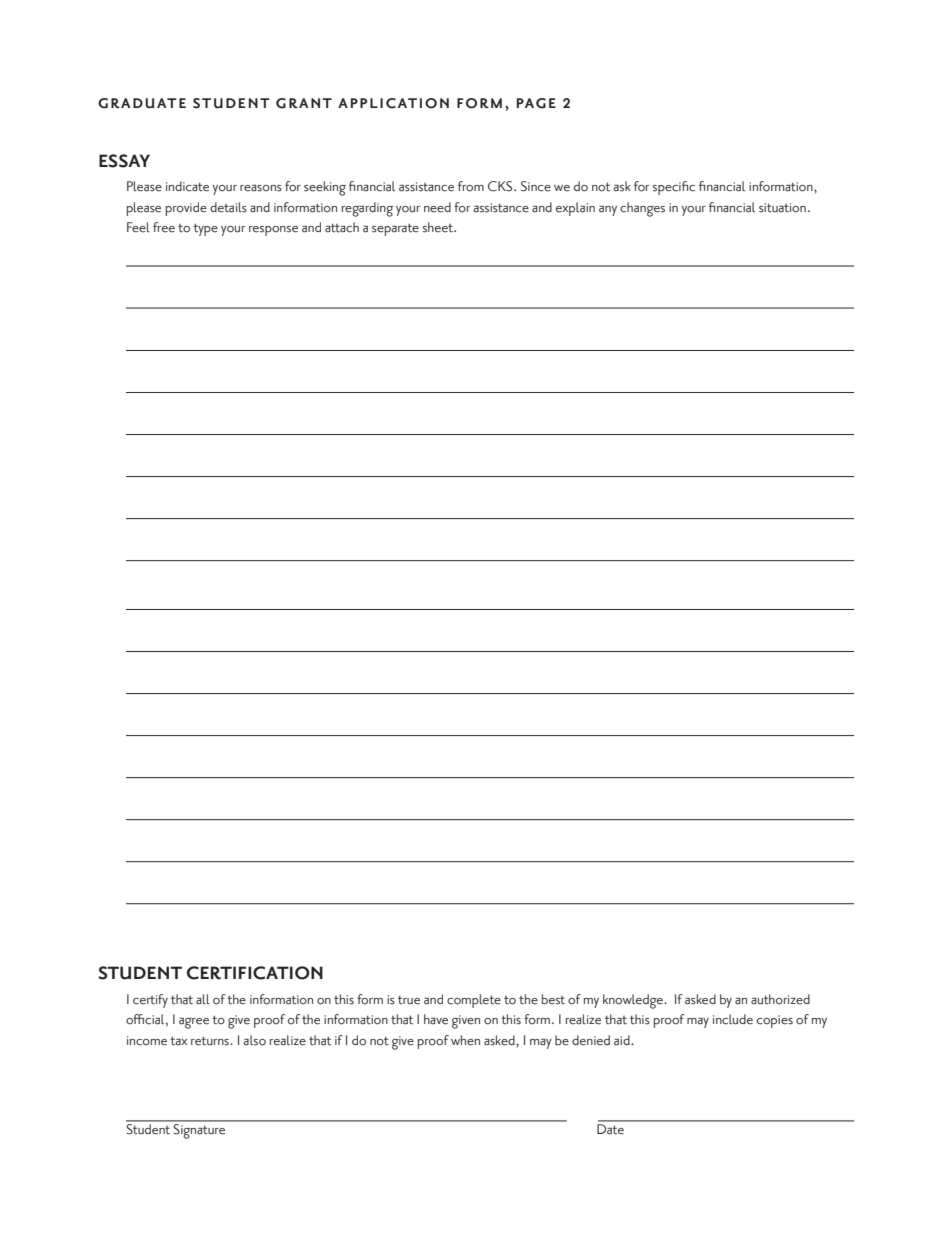  I want to click on sheet, so click(439, 227).
